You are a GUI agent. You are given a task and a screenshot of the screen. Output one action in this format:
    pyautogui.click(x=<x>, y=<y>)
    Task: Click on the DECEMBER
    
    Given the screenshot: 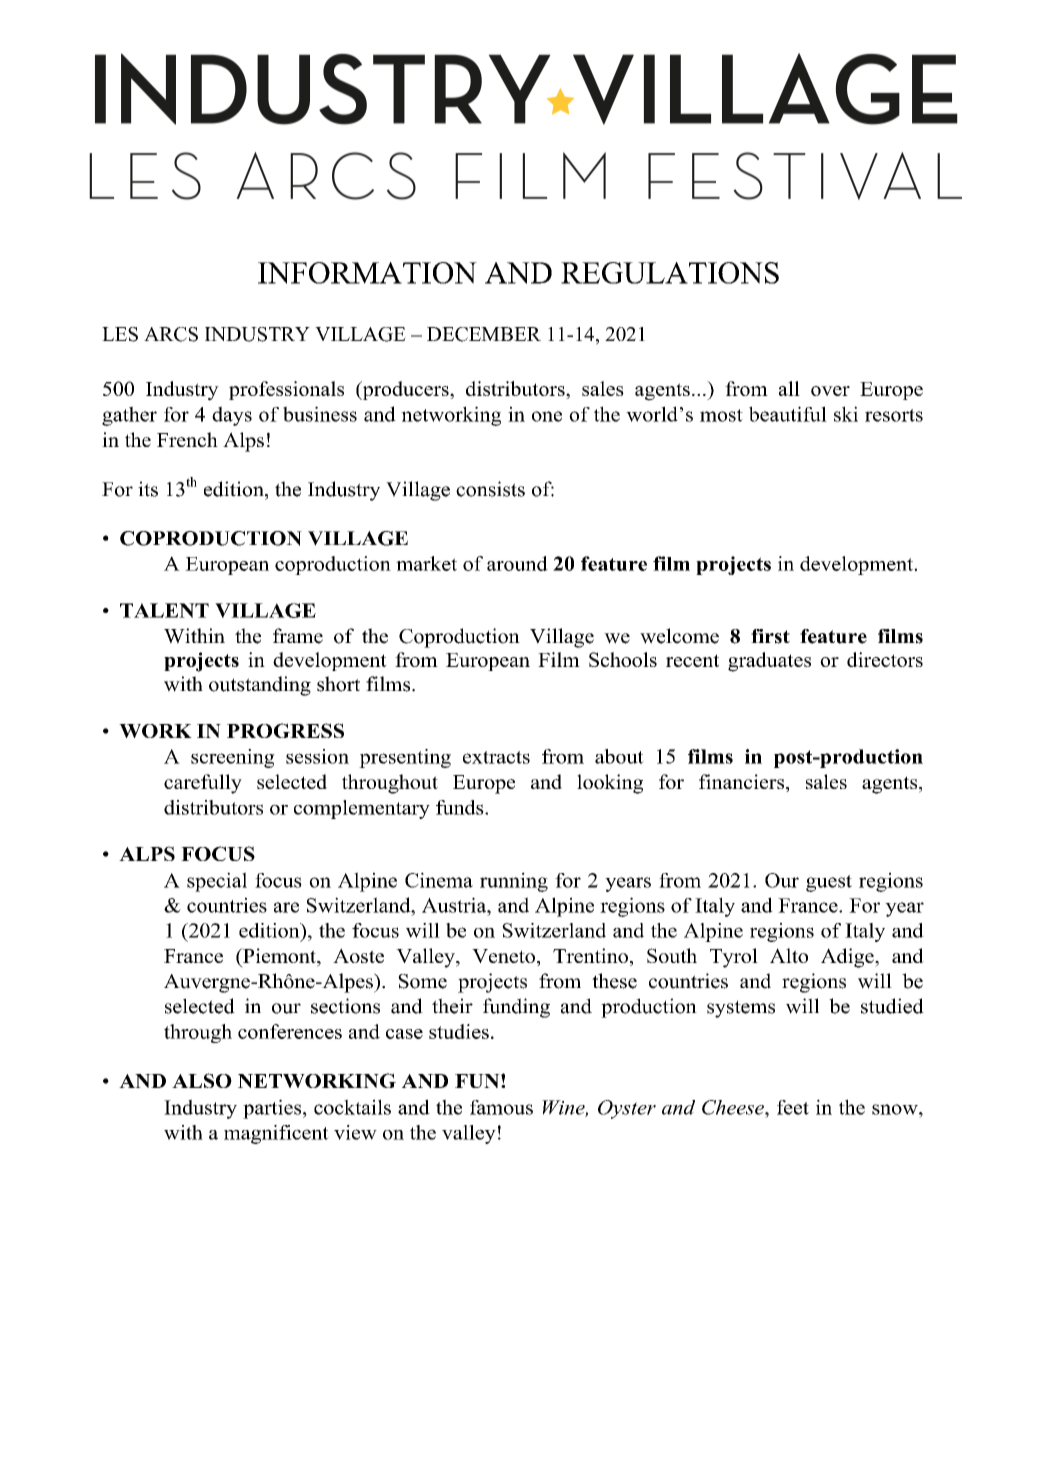 What is the action you would take?
    pyautogui.click(x=484, y=334)
